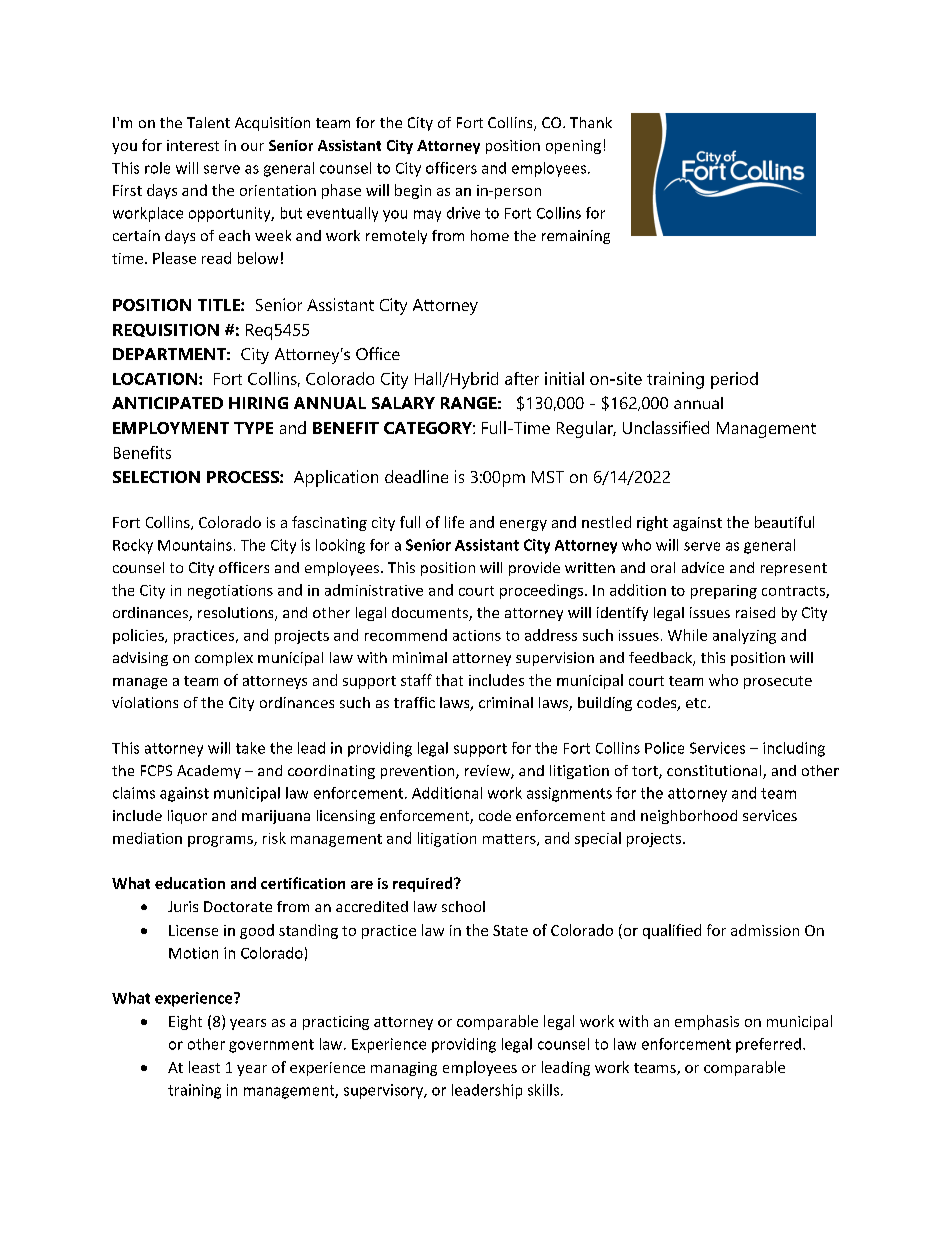  What do you see at coordinates (689, 817) in the screenshot?
I see `neighborhood` at bounding box center [689, 817].
